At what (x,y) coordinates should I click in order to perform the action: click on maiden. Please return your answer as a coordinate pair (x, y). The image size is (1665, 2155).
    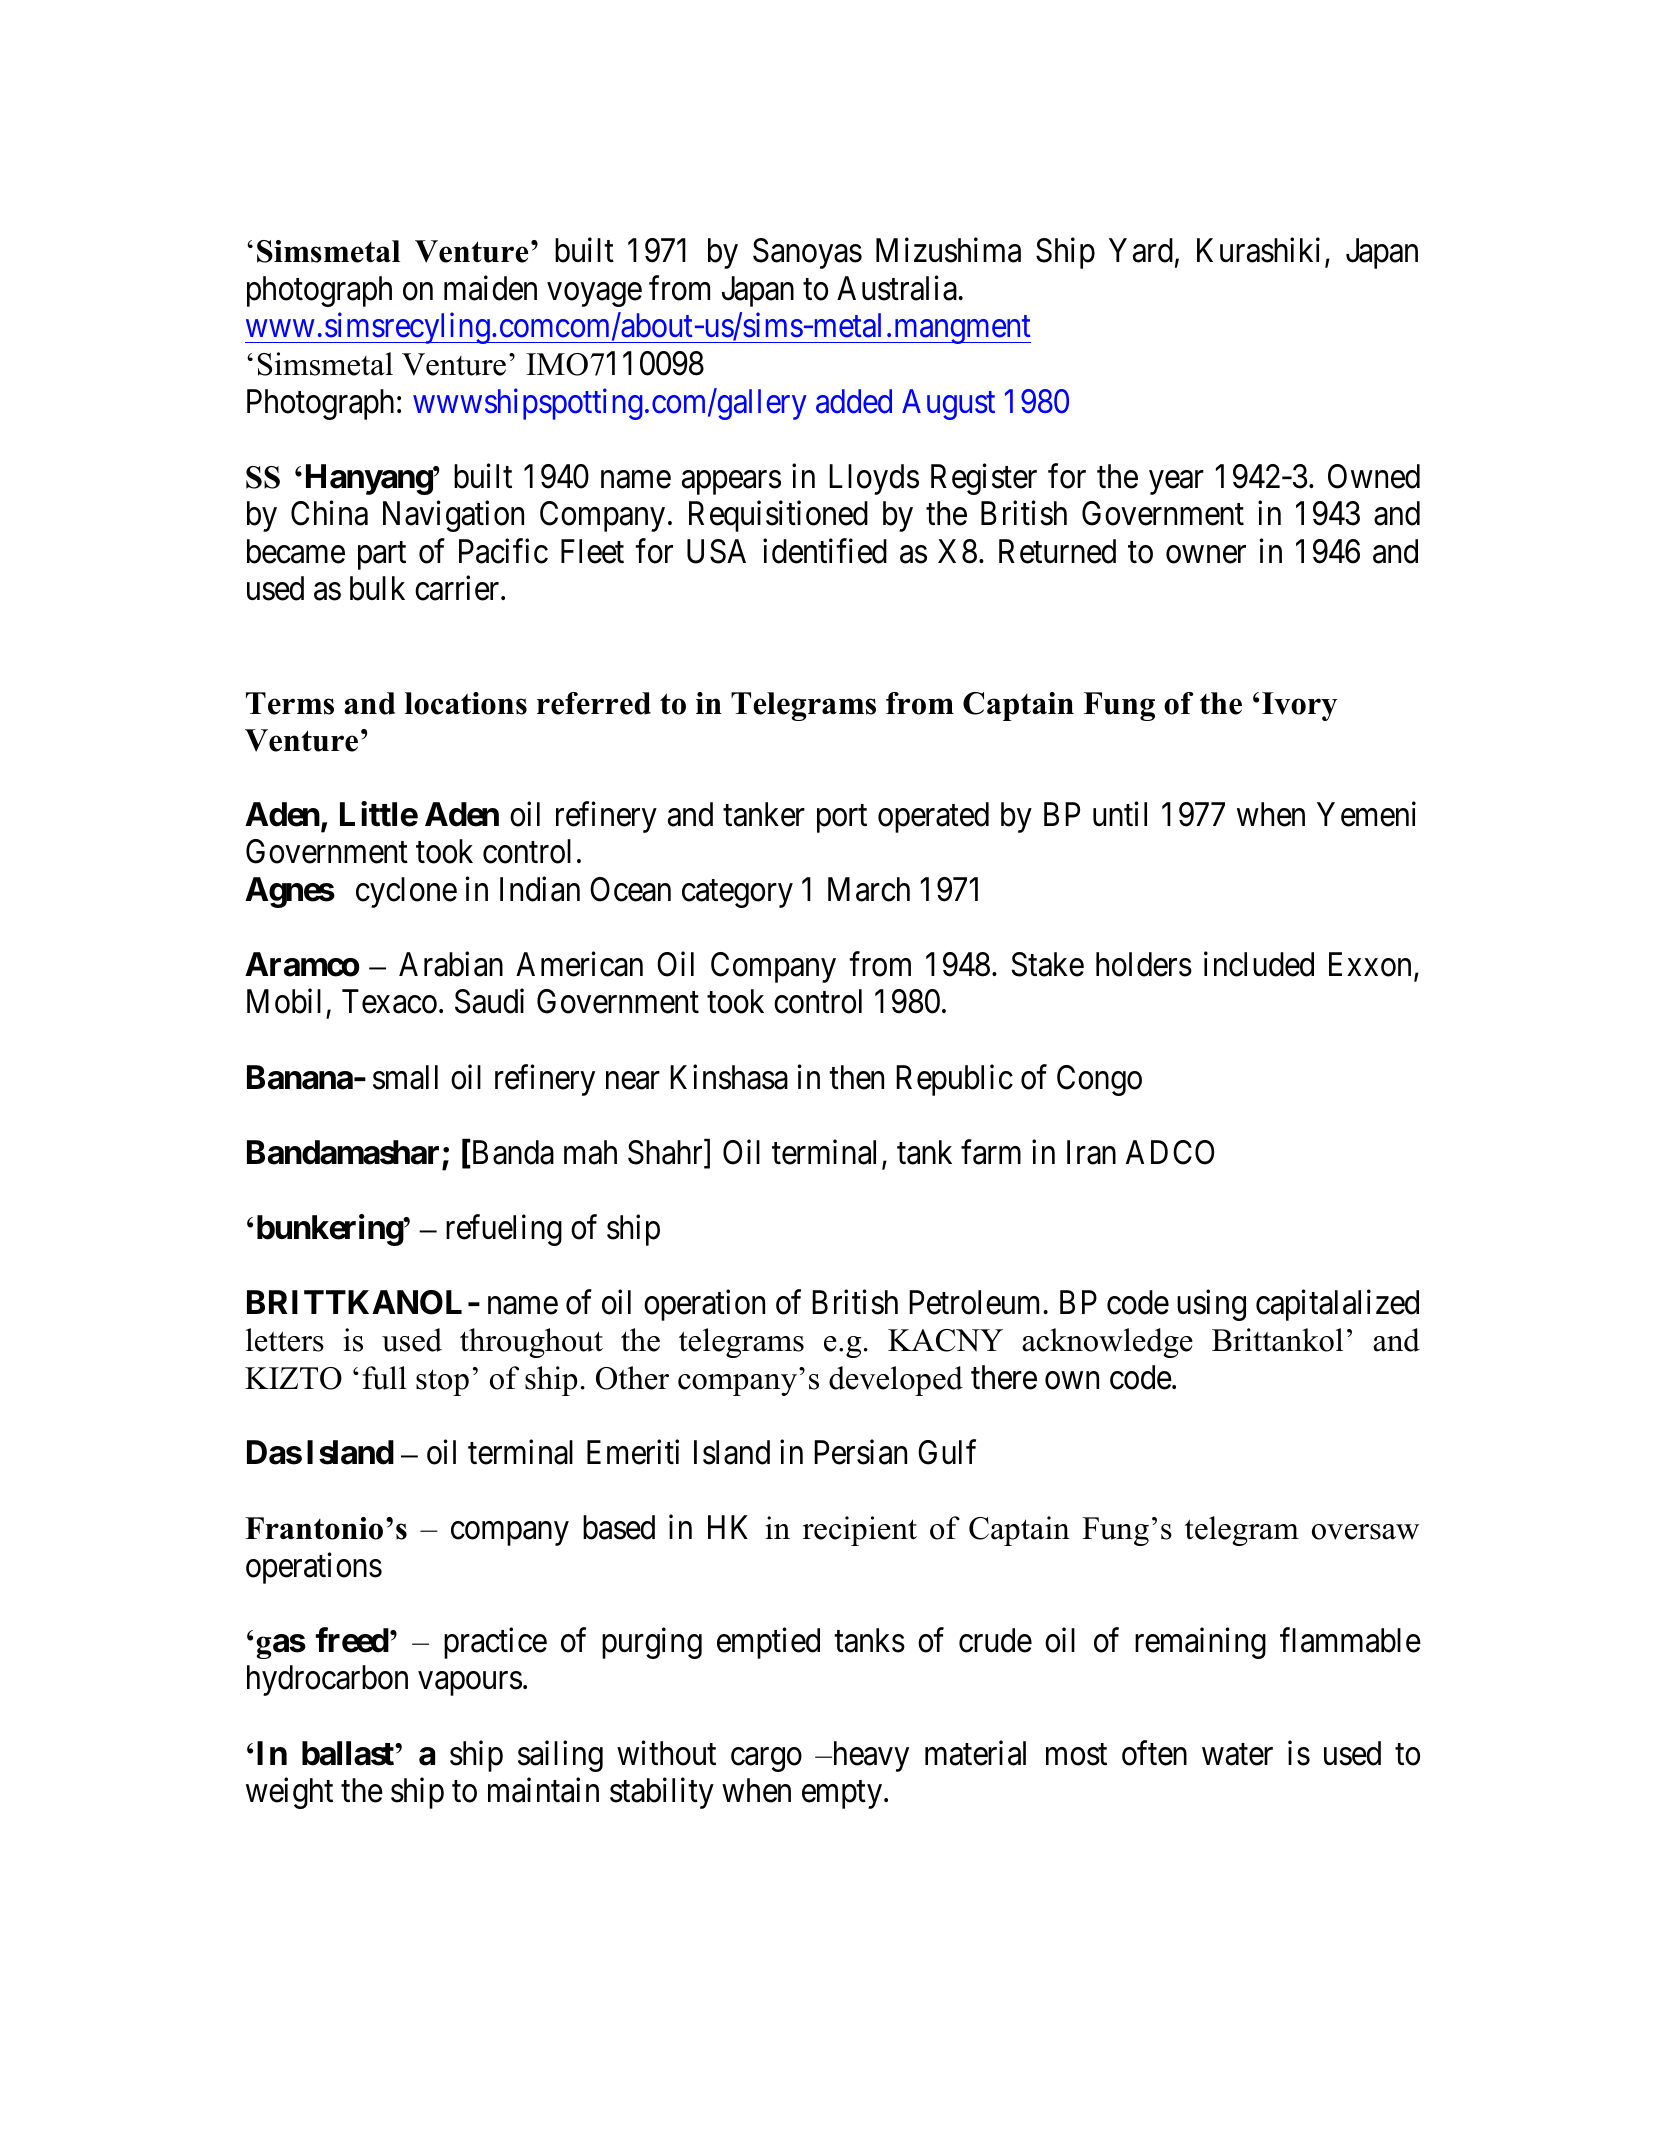
    Looking at the image, I should click on (490, 288).
